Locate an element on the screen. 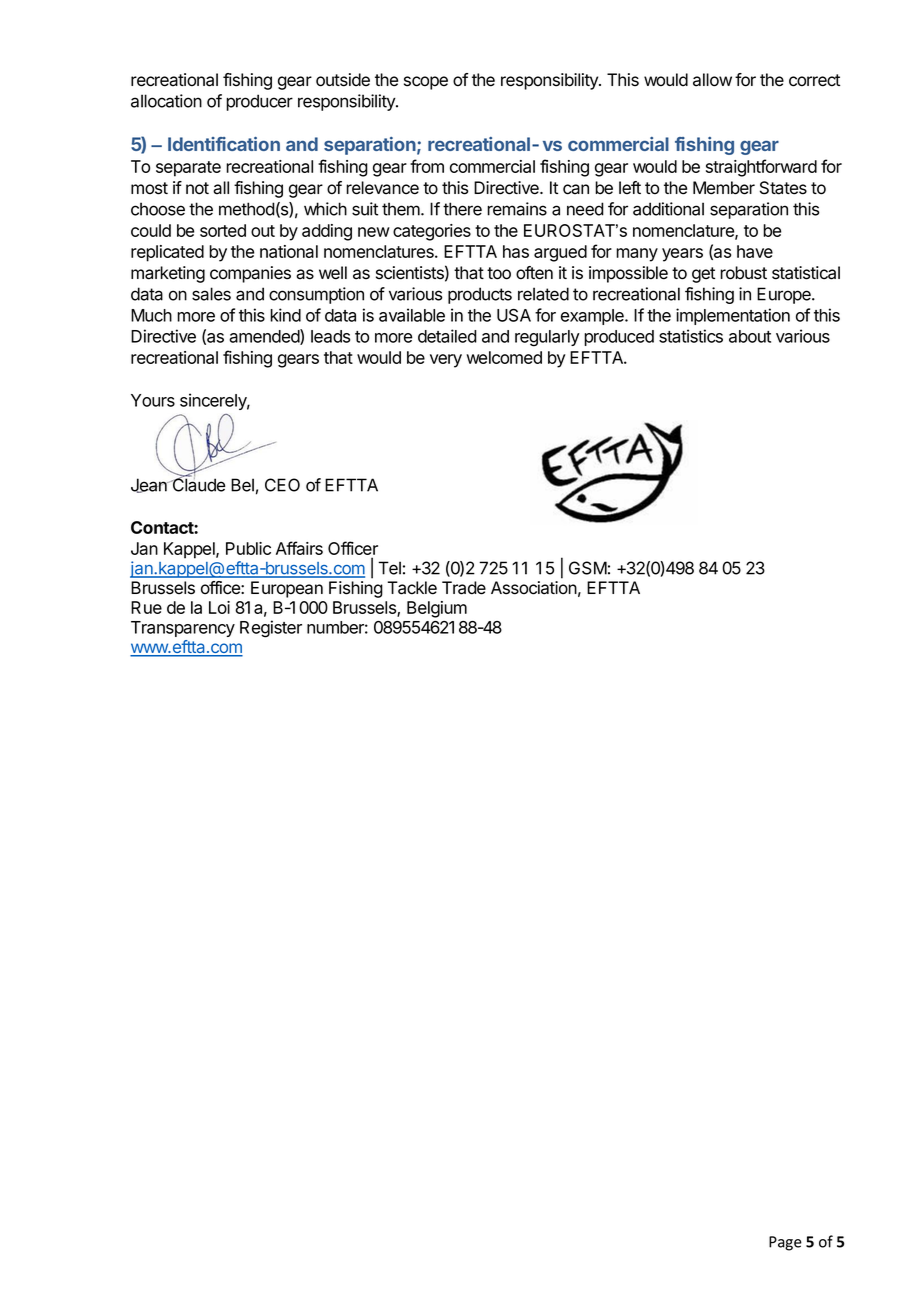 This screenshot has height=1309, width=924. scope is located at coordinates (426, 83).
